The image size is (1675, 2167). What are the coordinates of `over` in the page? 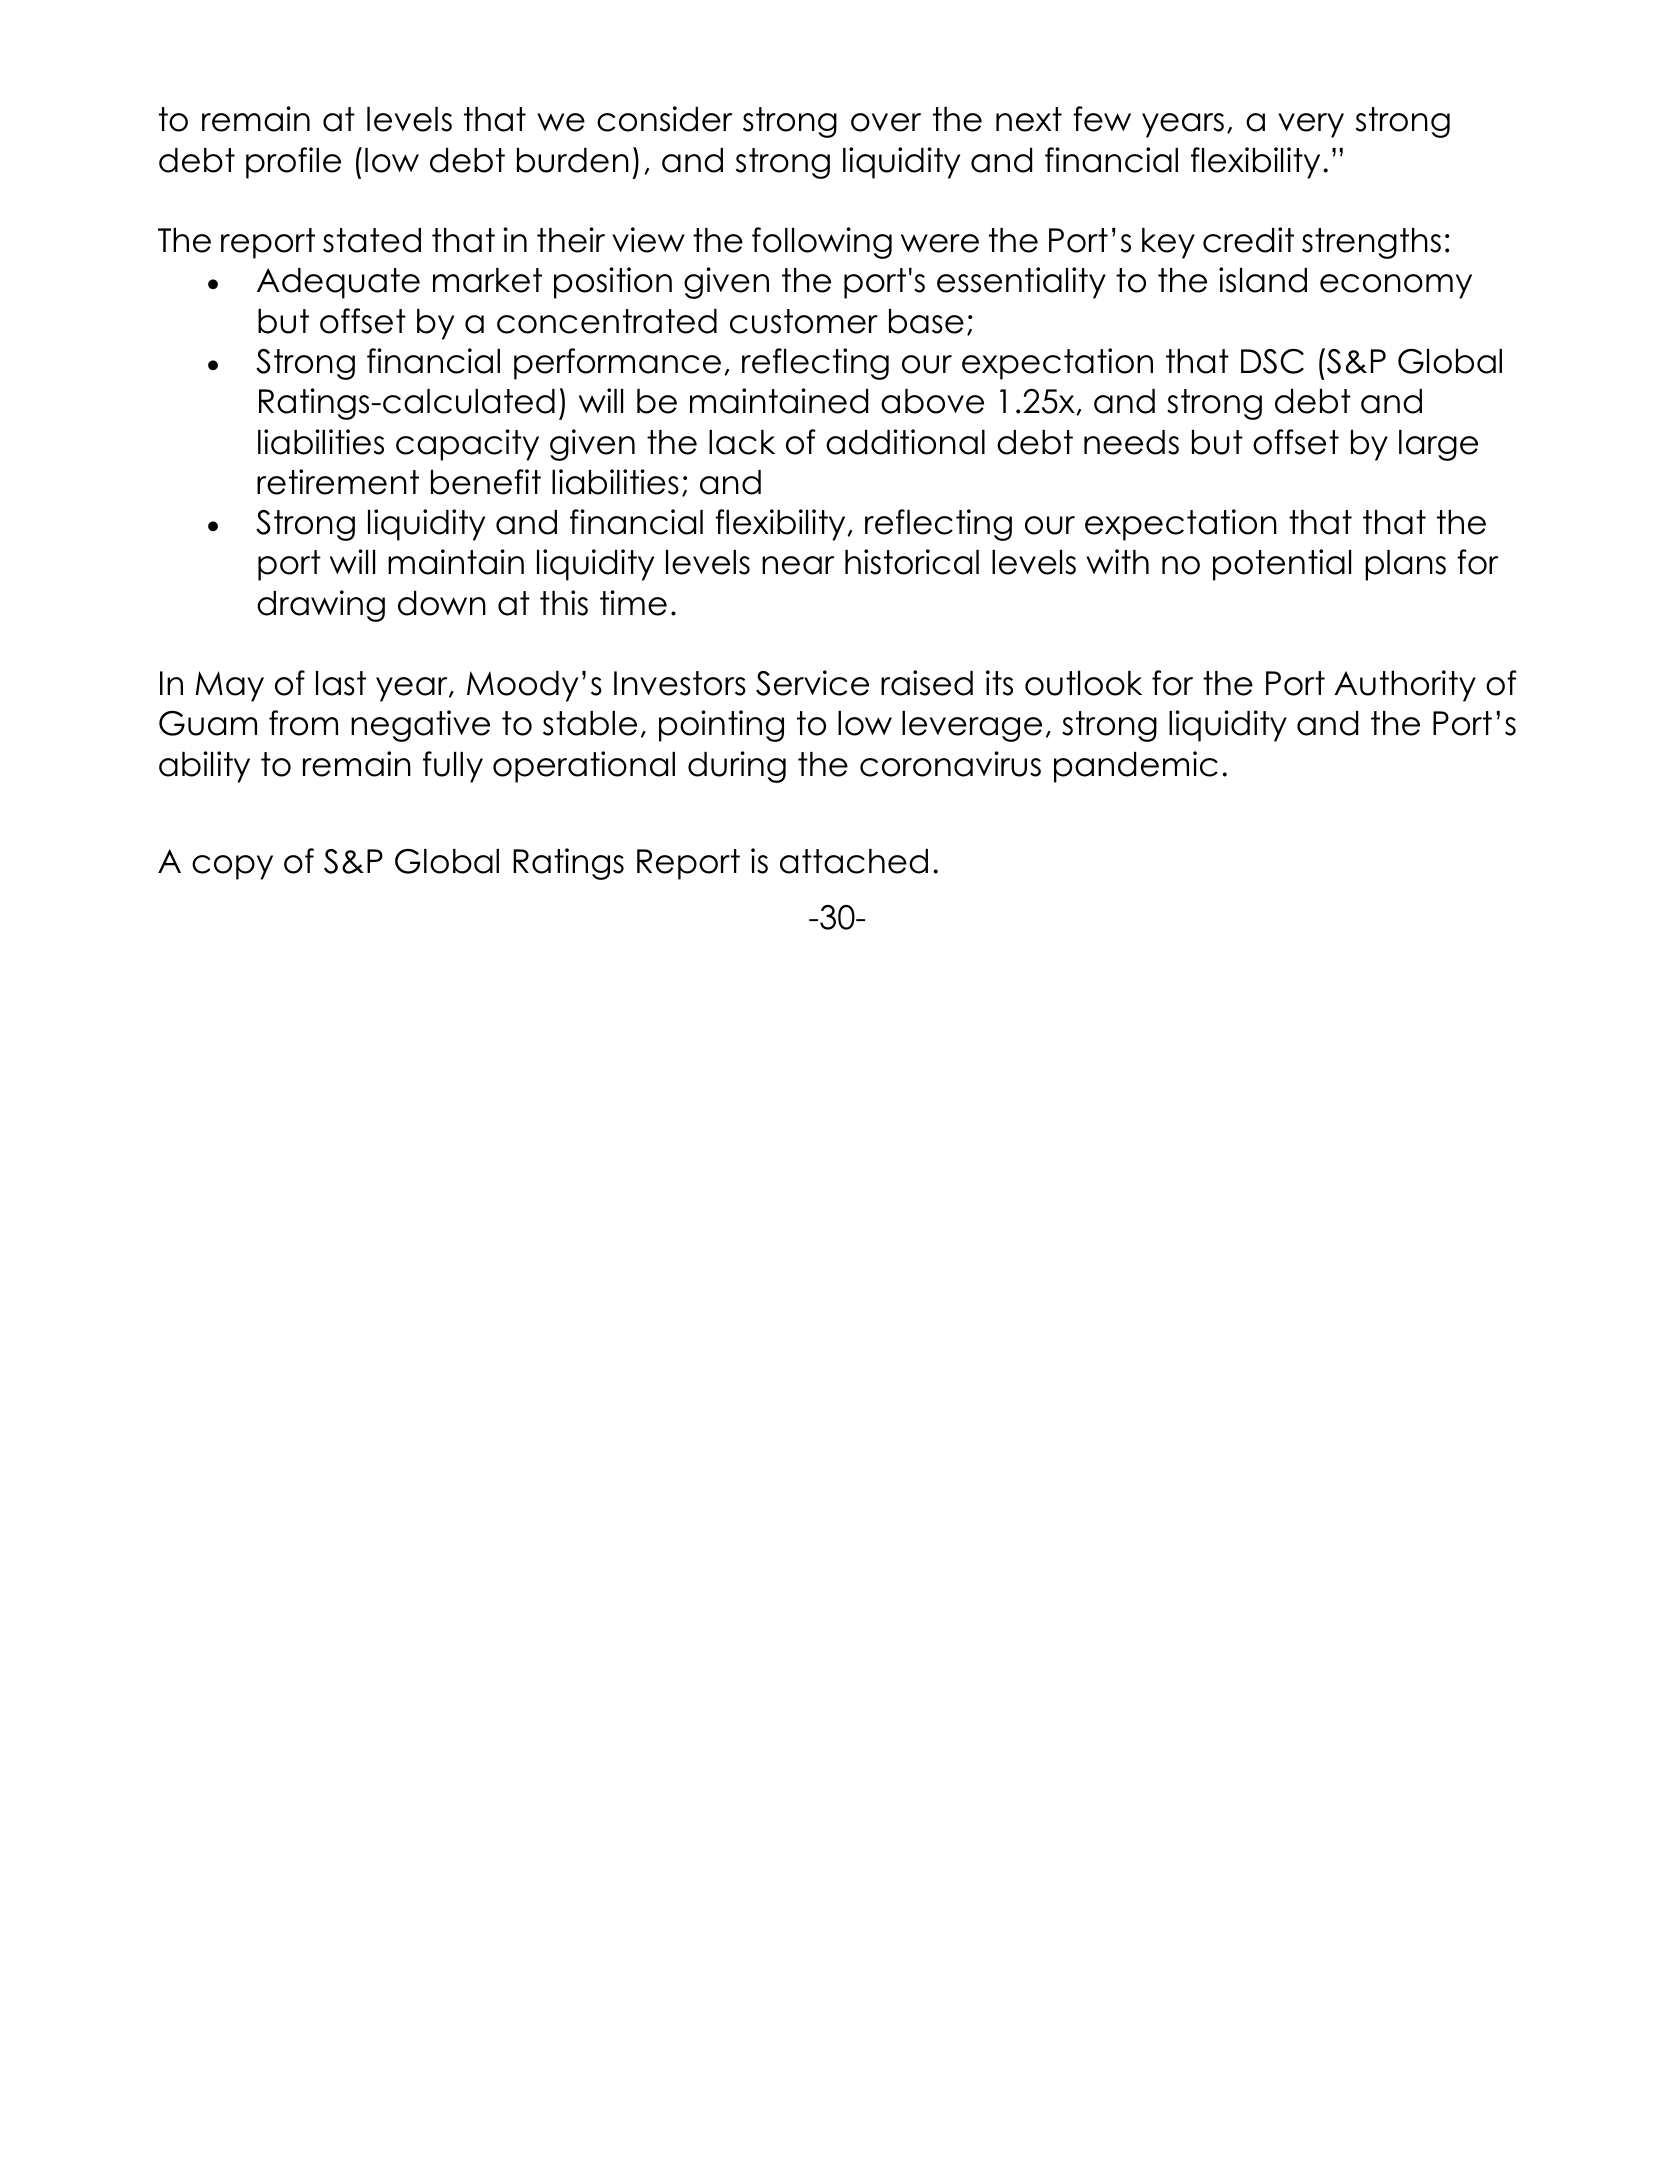 It's located at (886, 122).
